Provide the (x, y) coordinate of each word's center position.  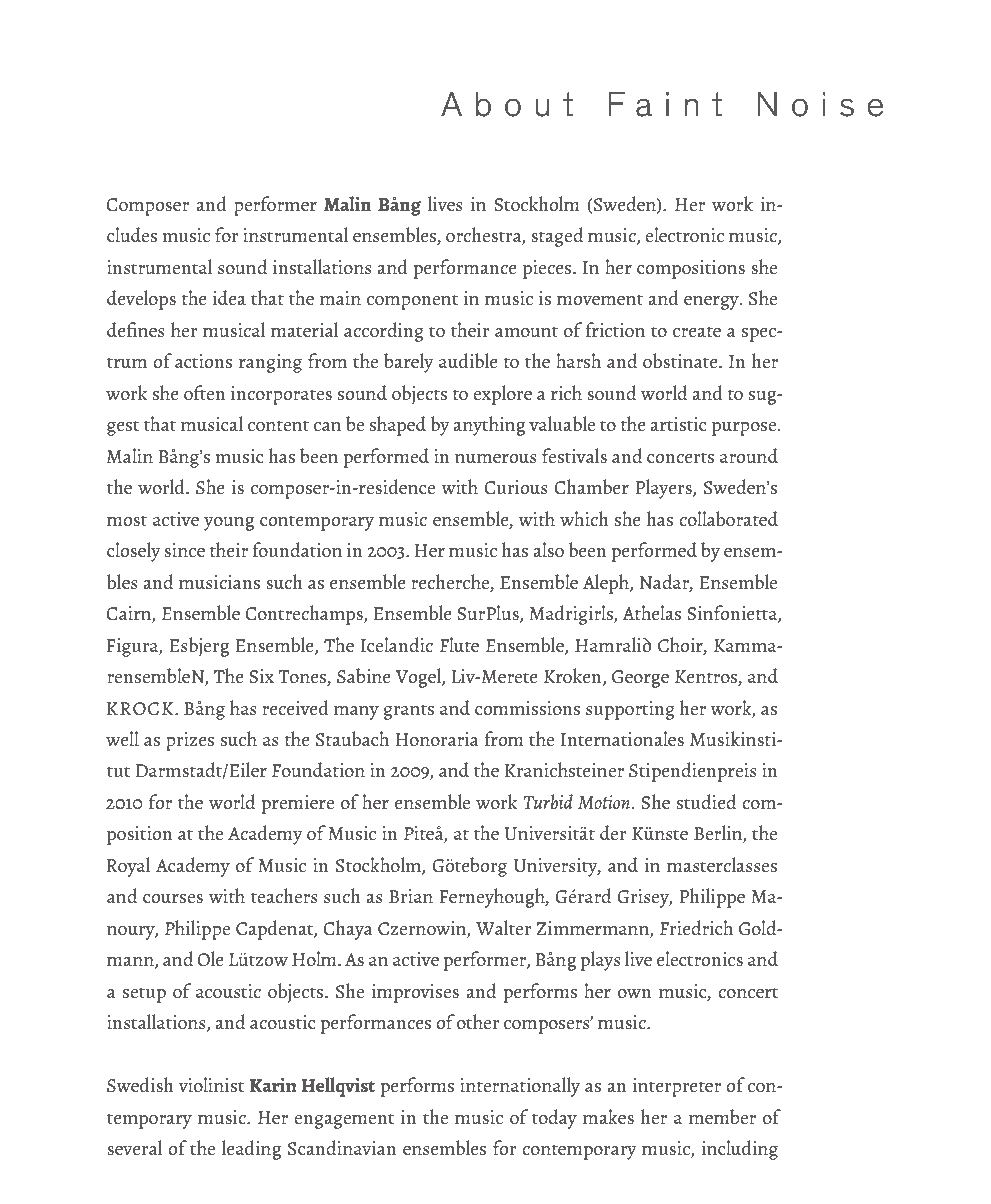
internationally (520, 1087)
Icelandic (397, 645)
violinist (211, 1085)
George (640, 679)
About (507, 104)
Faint (665, 104)
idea (229, 297)
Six (261, 676)
